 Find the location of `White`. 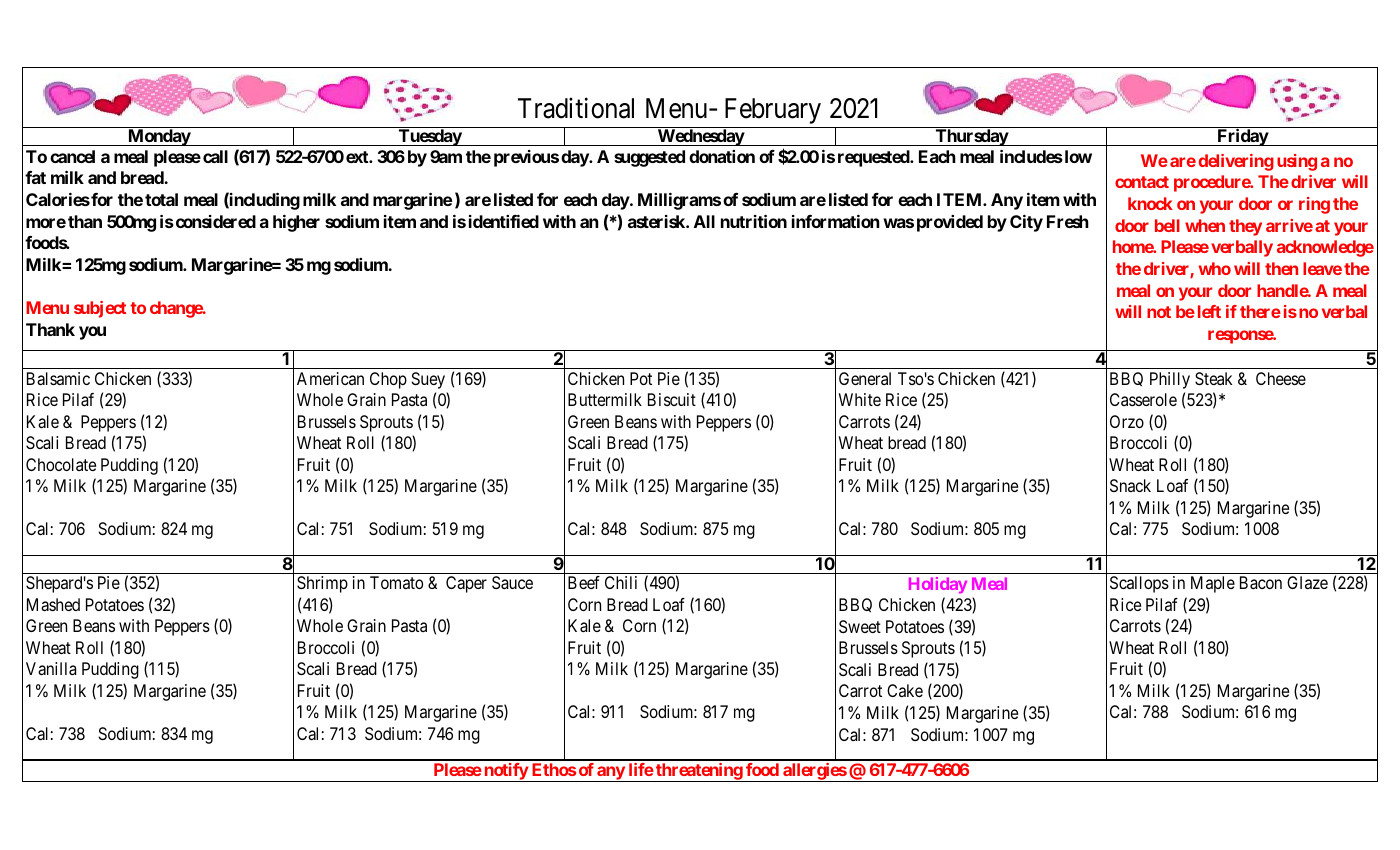

White is located at coordinates (860, 399).
